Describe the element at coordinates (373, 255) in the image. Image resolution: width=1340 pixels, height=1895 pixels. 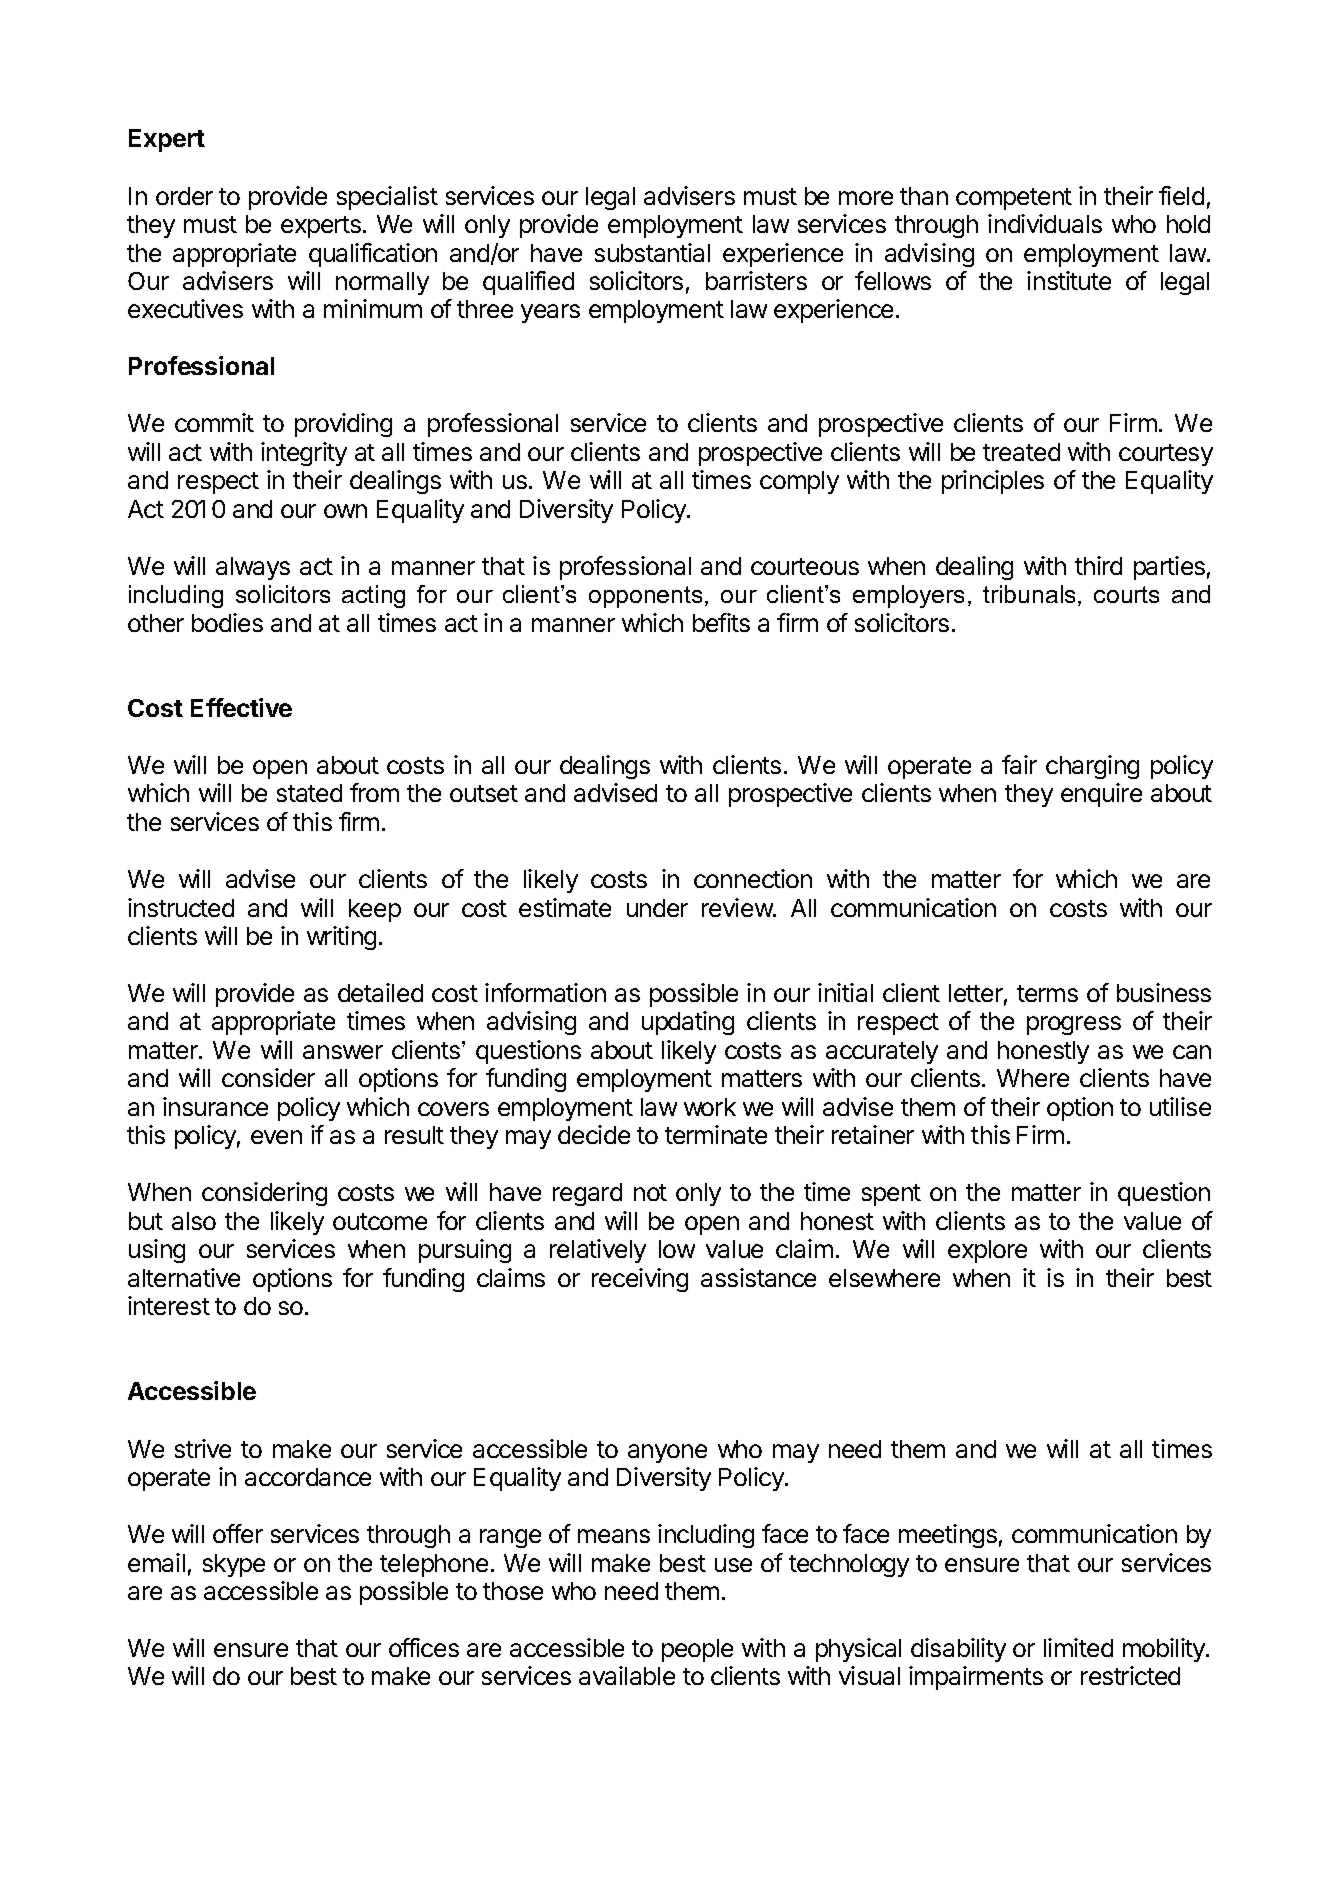
I see `qualification` at that location.
